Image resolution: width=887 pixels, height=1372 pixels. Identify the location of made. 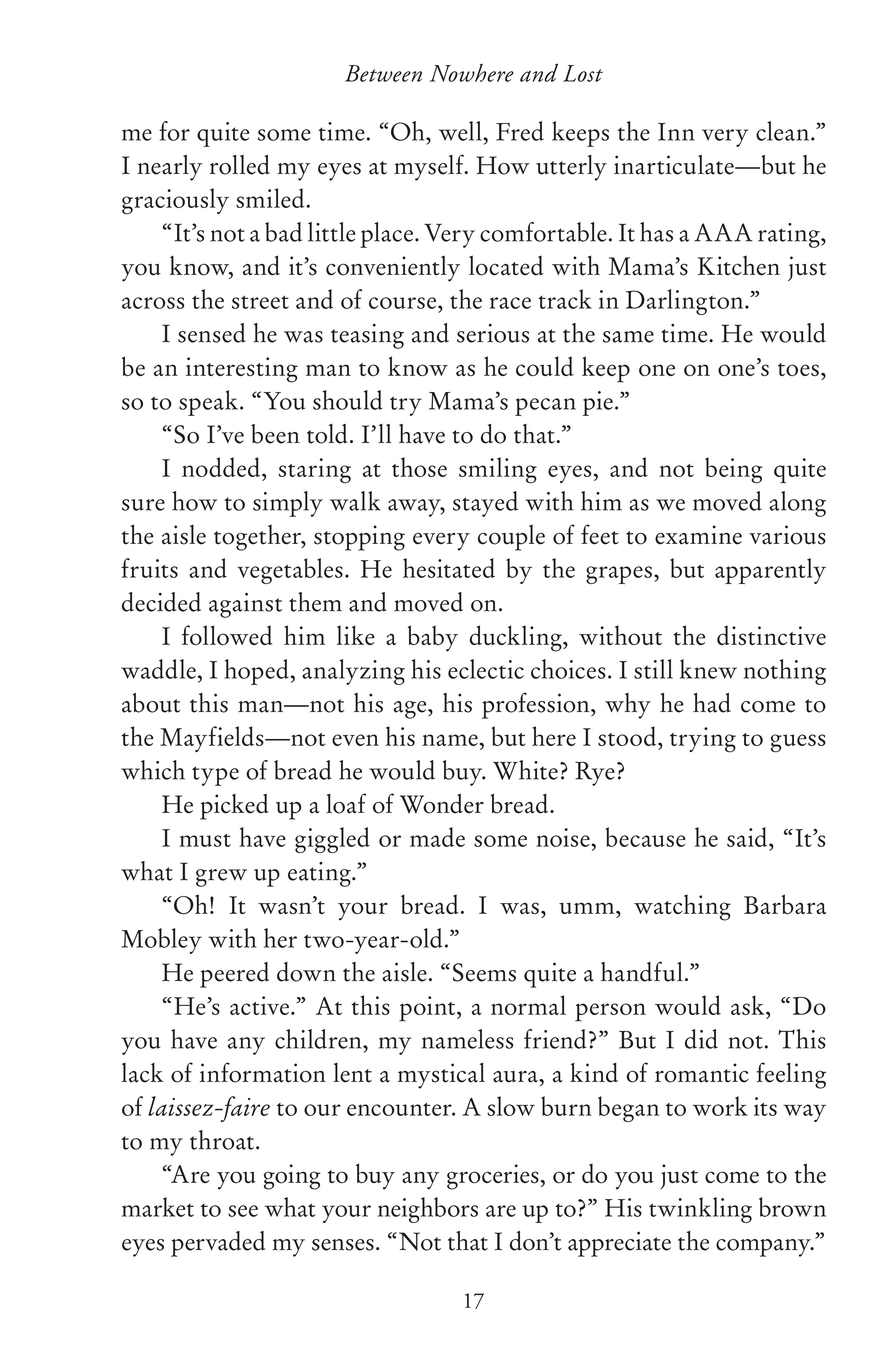
(437, 837).
